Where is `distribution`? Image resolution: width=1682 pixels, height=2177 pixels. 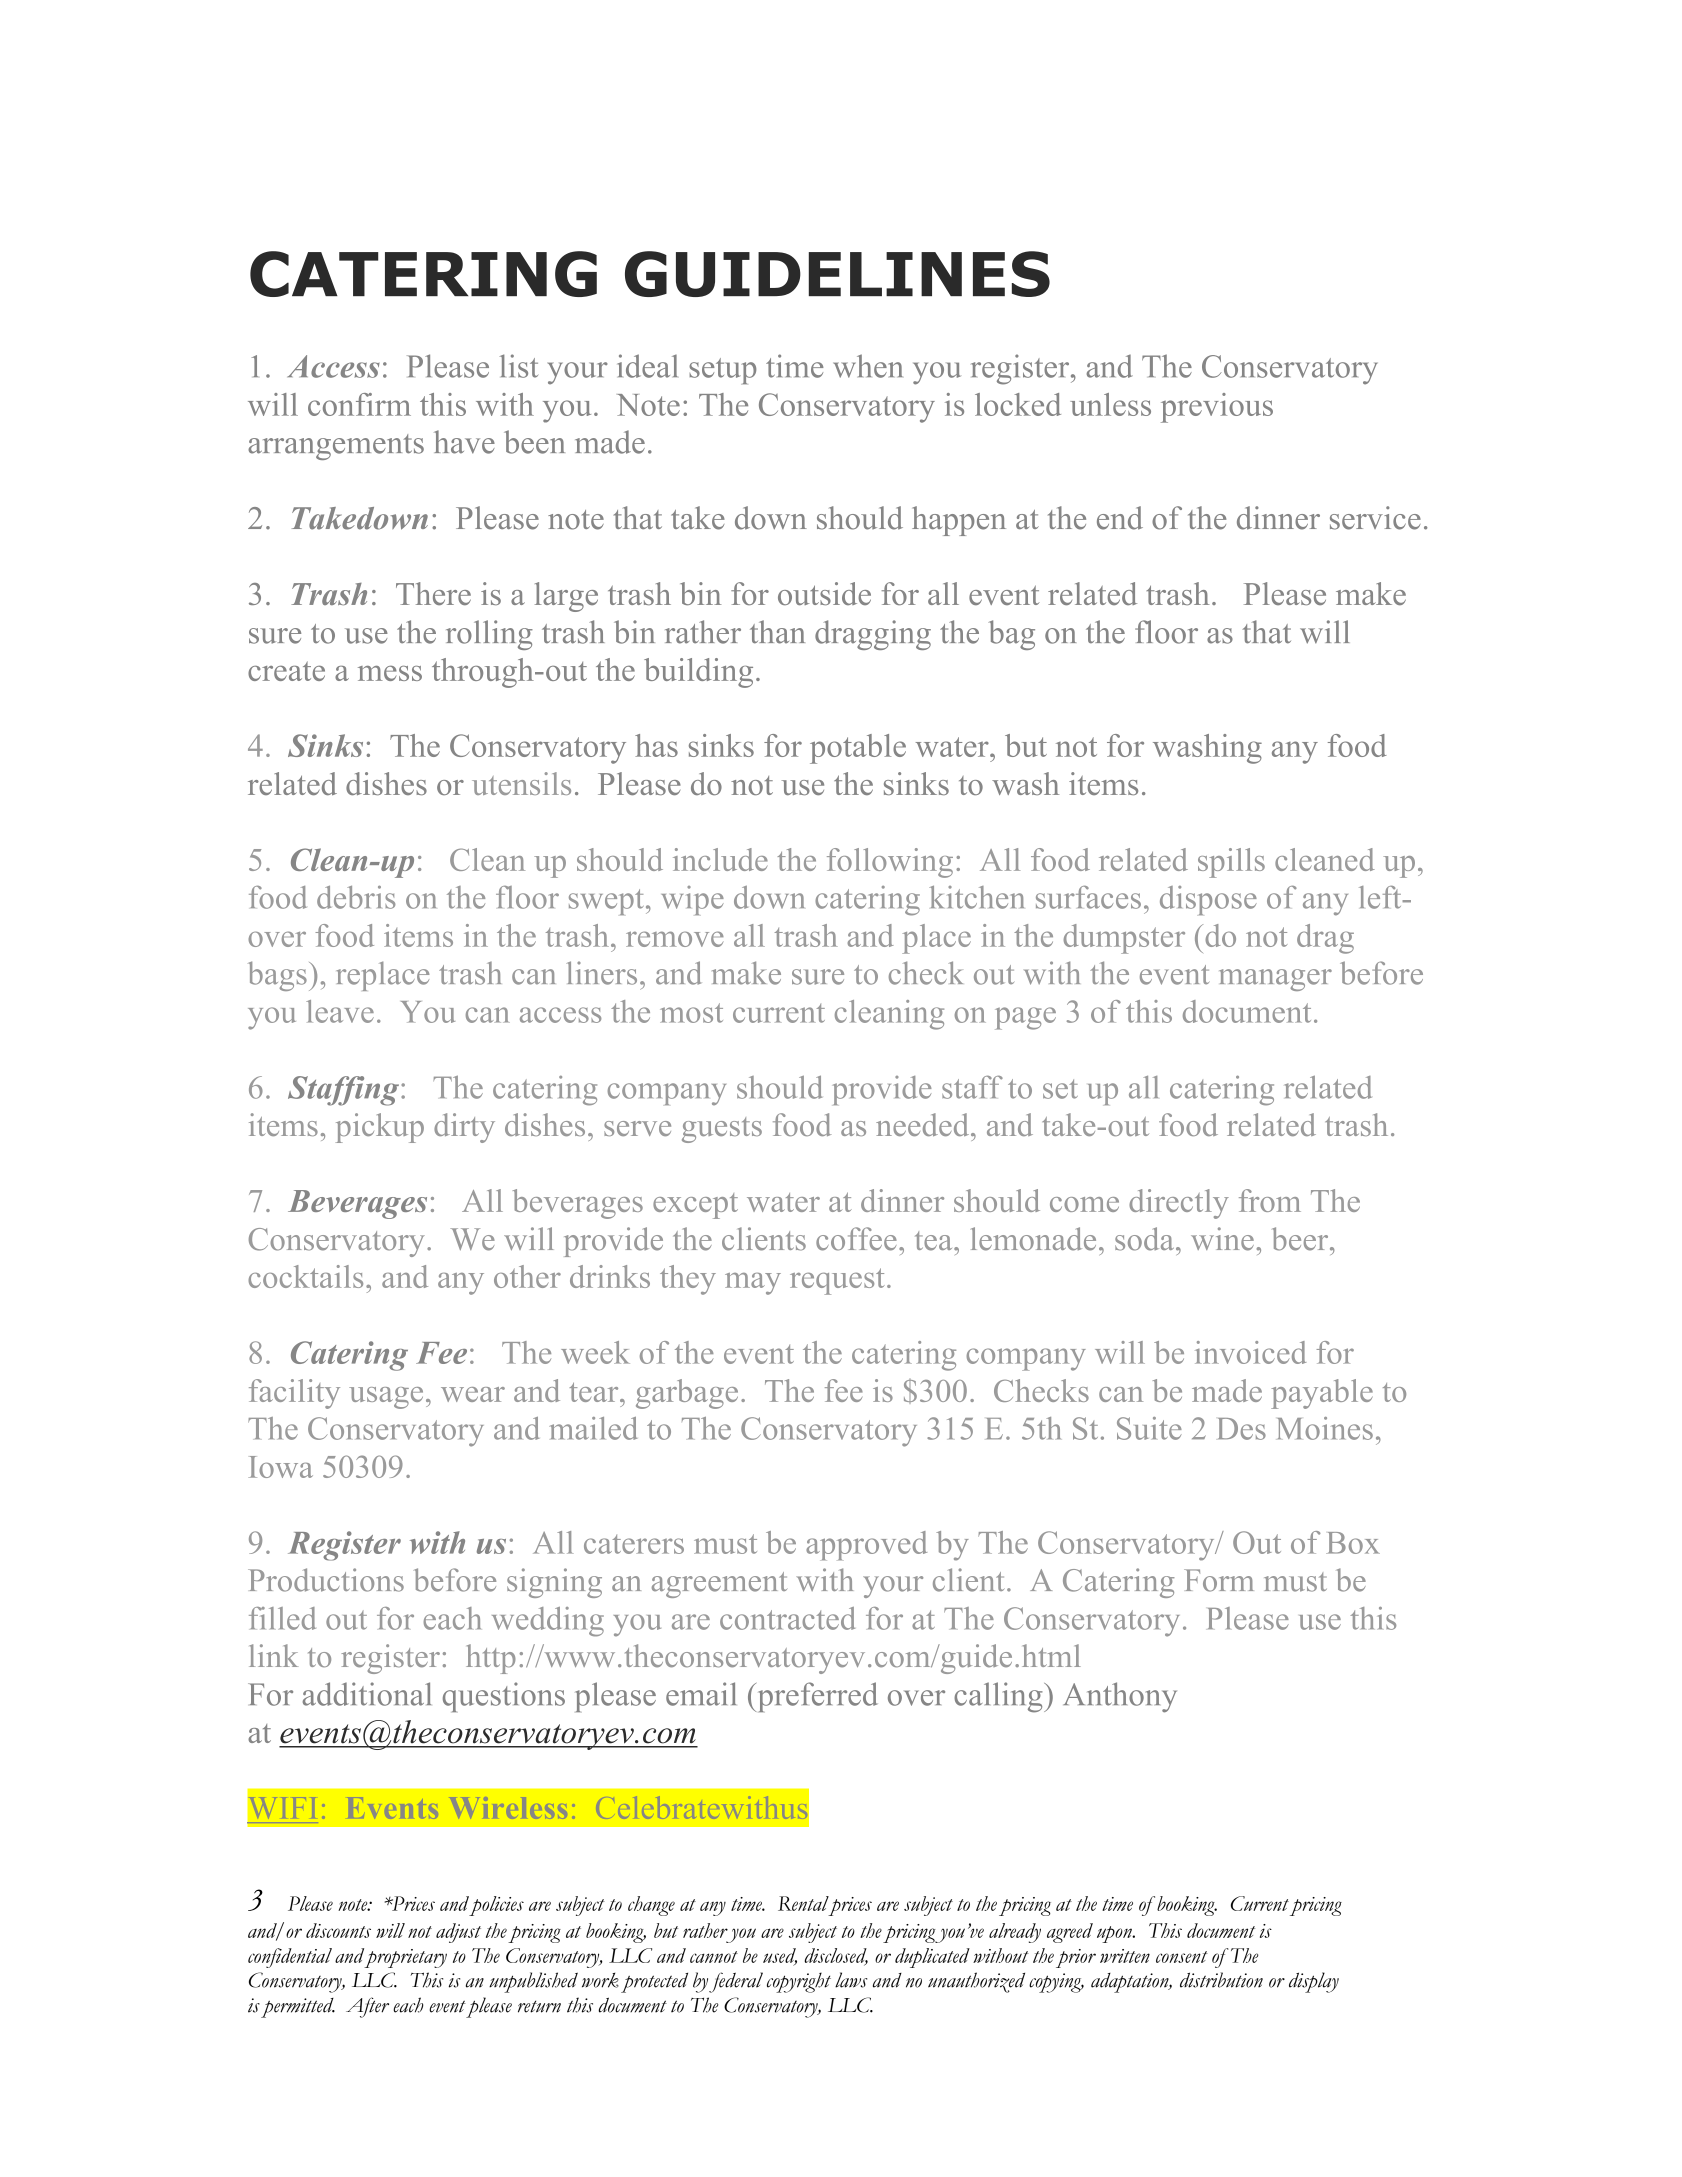
distribution is located at coordinates (1221, 1980).
